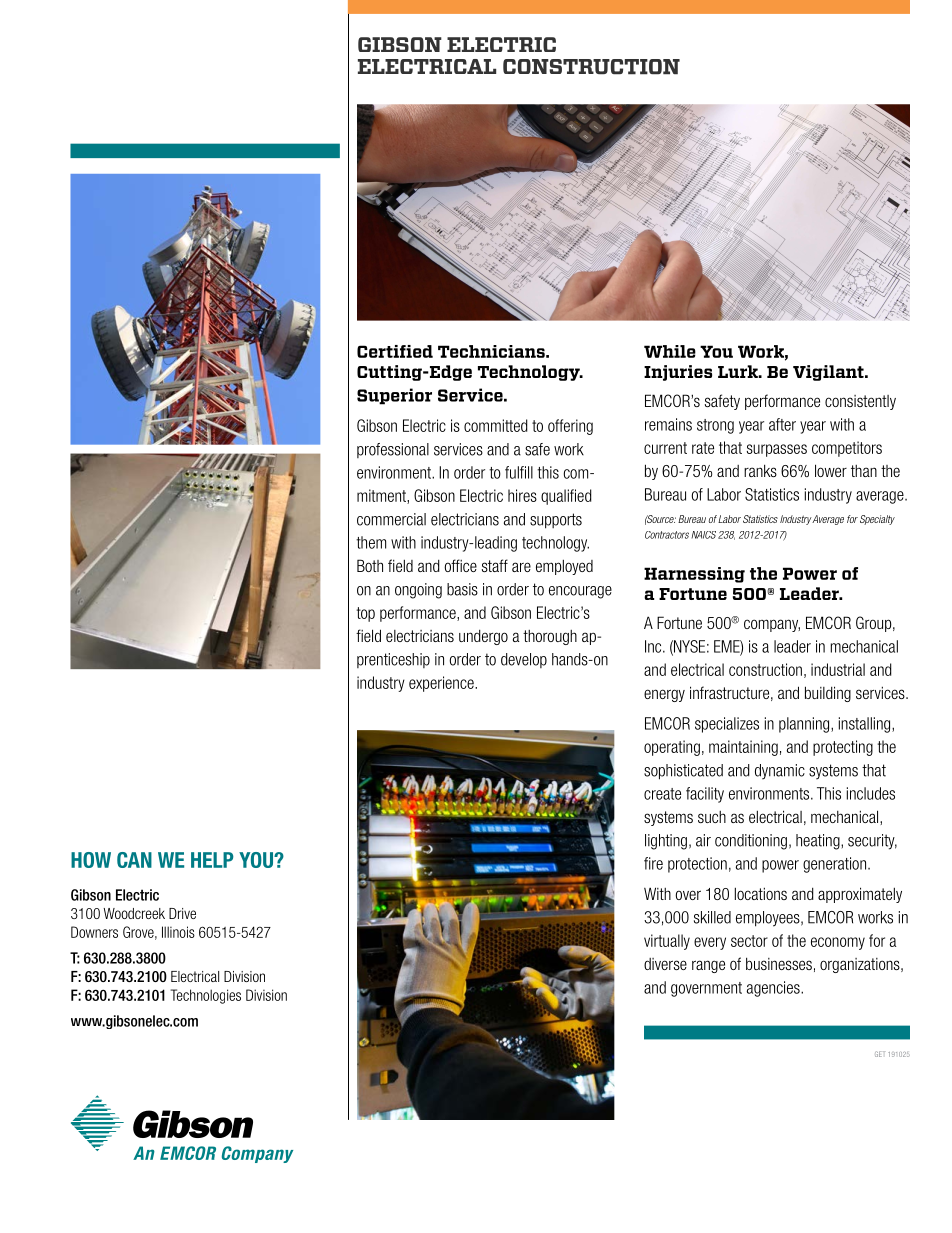  Describe the element at coordinates (828, 694) in the image. I see `building` at that location.
